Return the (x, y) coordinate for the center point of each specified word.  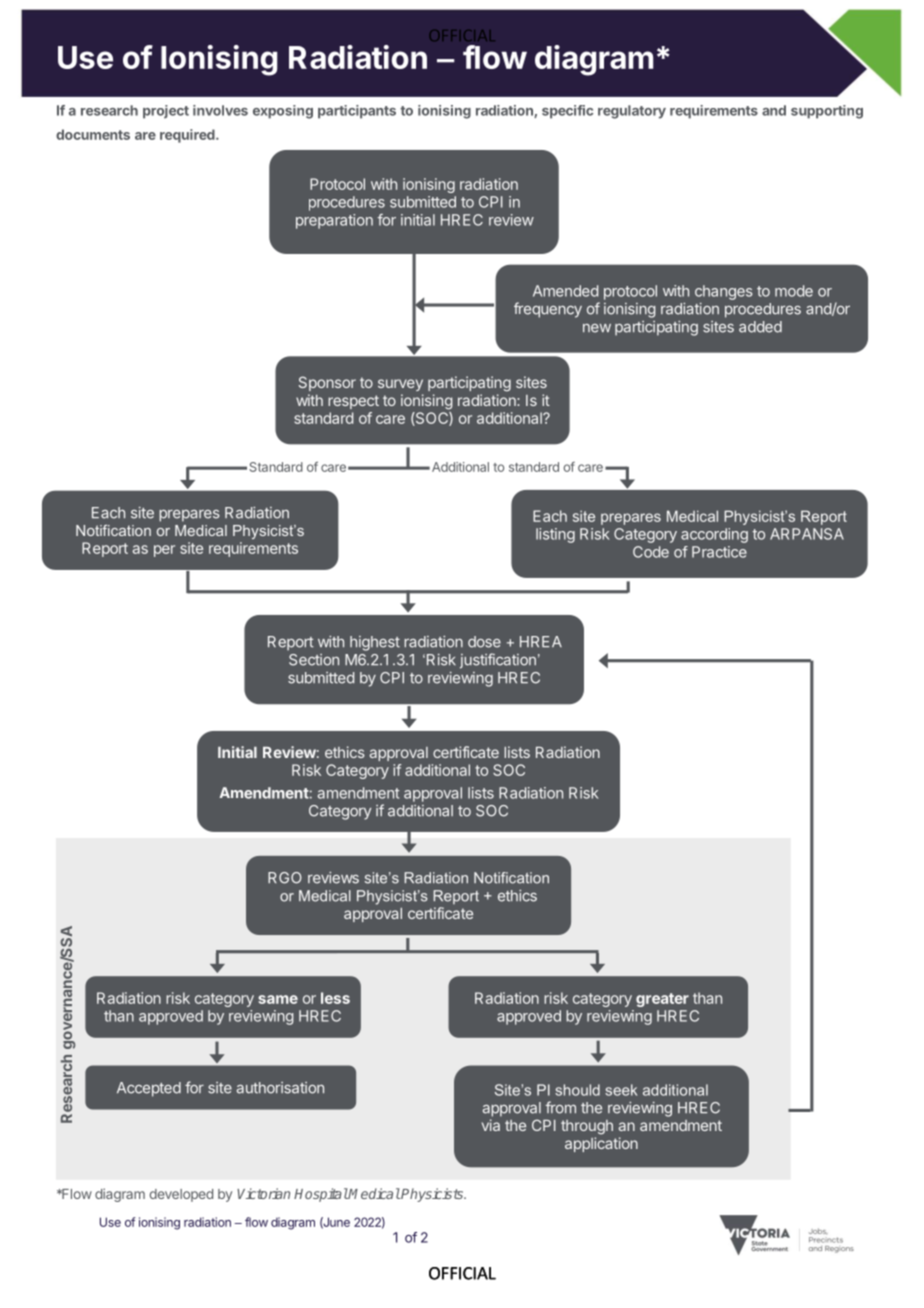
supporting (827, 112)
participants (357, 112)
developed (181, 1195)
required (188, 136)
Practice (719, 552)
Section (314, 660)
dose (484, 642)
